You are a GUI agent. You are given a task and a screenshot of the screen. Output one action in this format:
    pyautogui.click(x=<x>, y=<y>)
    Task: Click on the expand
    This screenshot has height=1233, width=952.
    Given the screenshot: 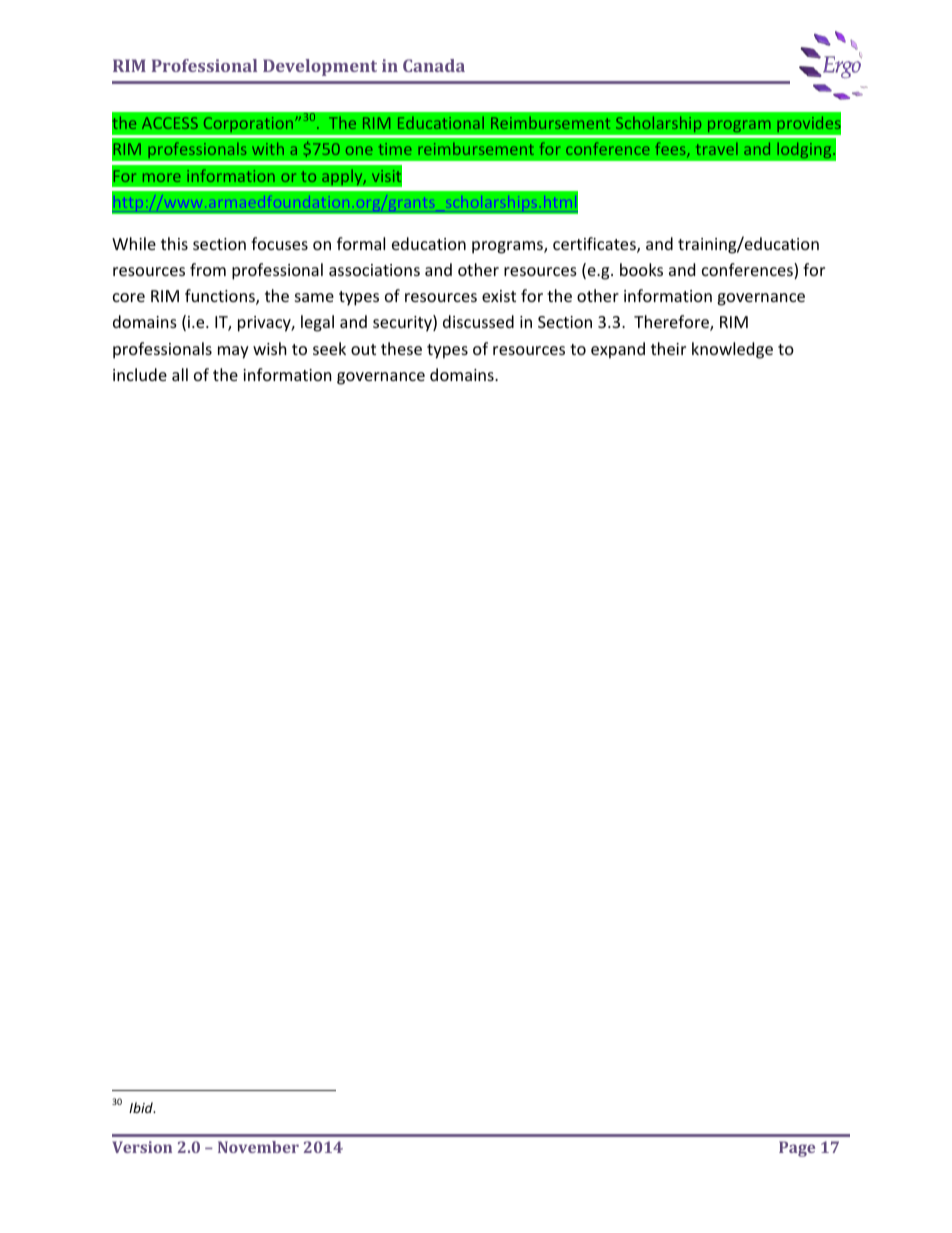 What is the action you would take?
    pyautogui.click(x=618, y=350)
